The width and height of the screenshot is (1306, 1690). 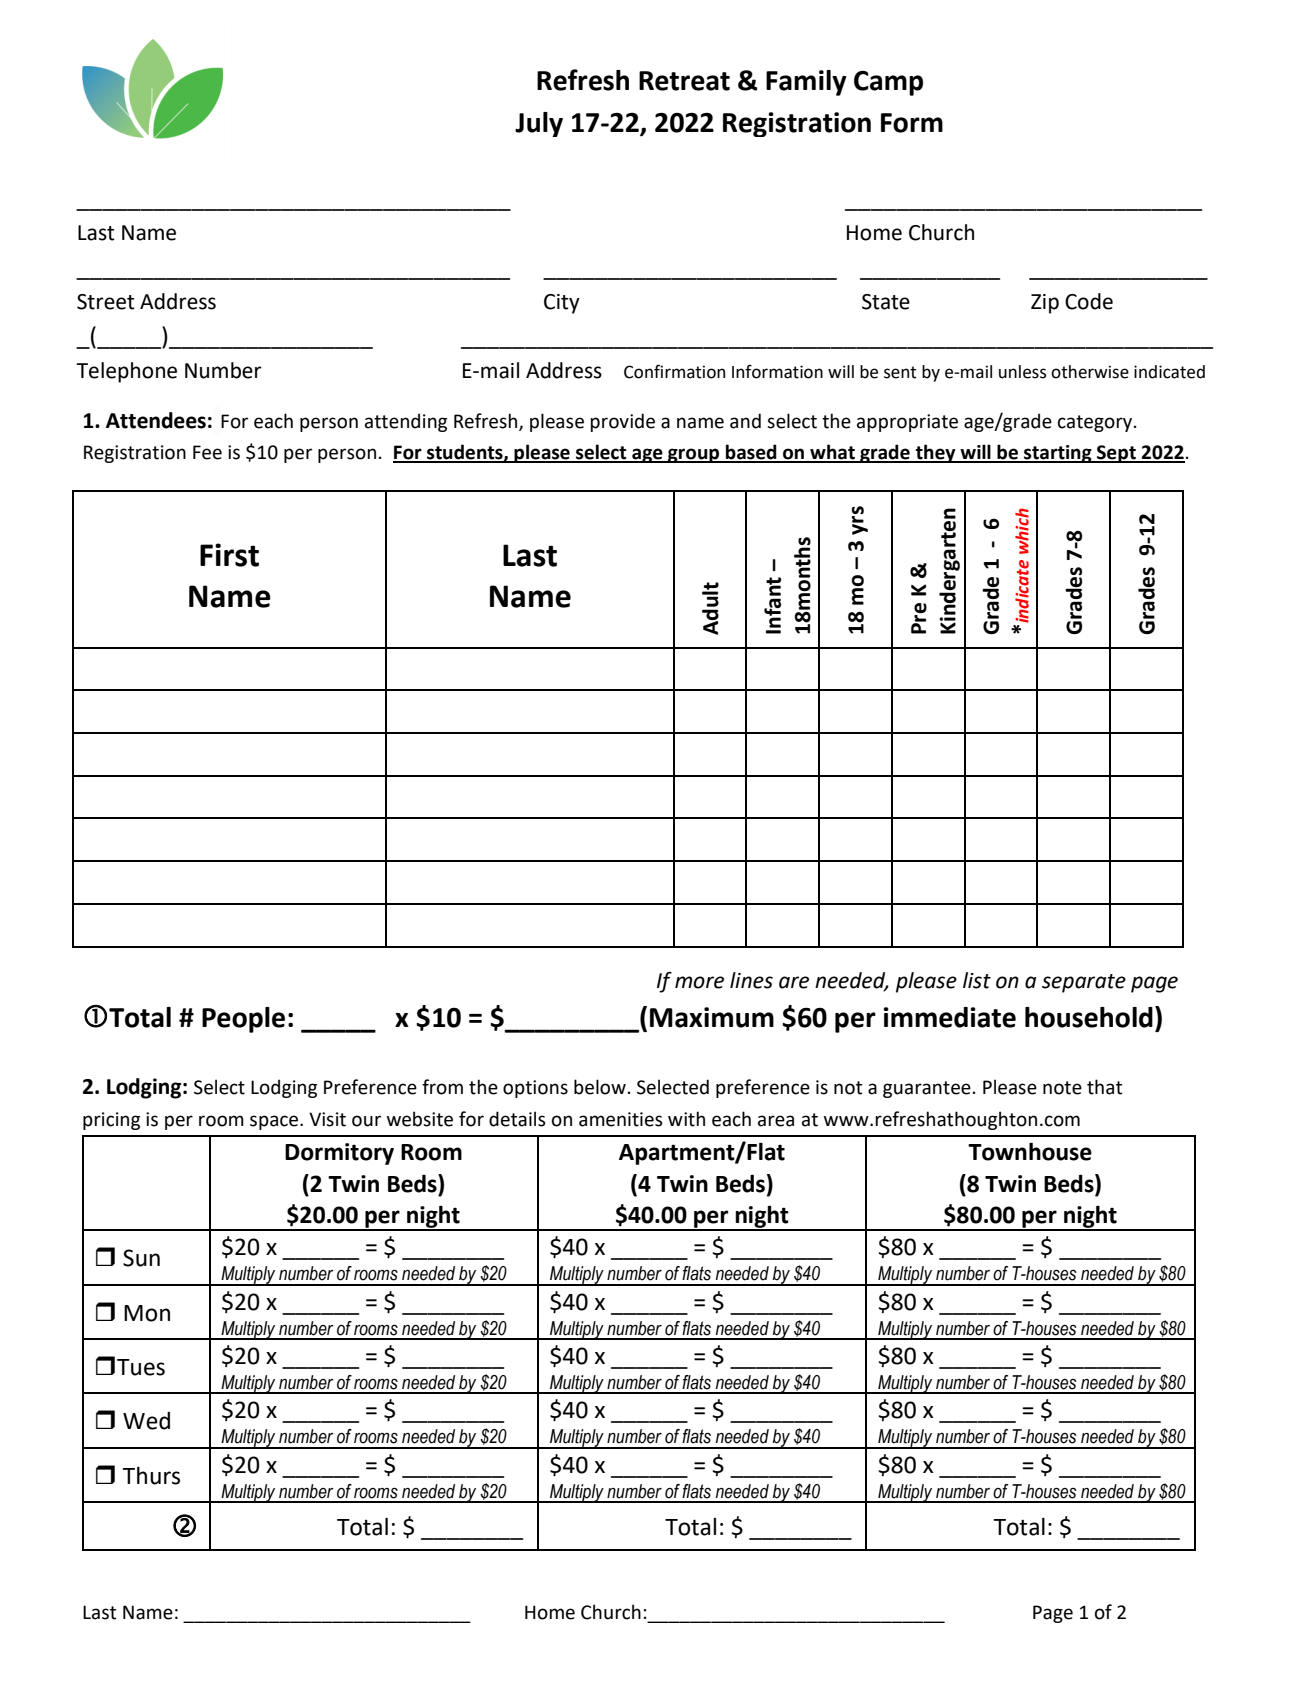 I want to click on July, so click(x=539, y=124).
